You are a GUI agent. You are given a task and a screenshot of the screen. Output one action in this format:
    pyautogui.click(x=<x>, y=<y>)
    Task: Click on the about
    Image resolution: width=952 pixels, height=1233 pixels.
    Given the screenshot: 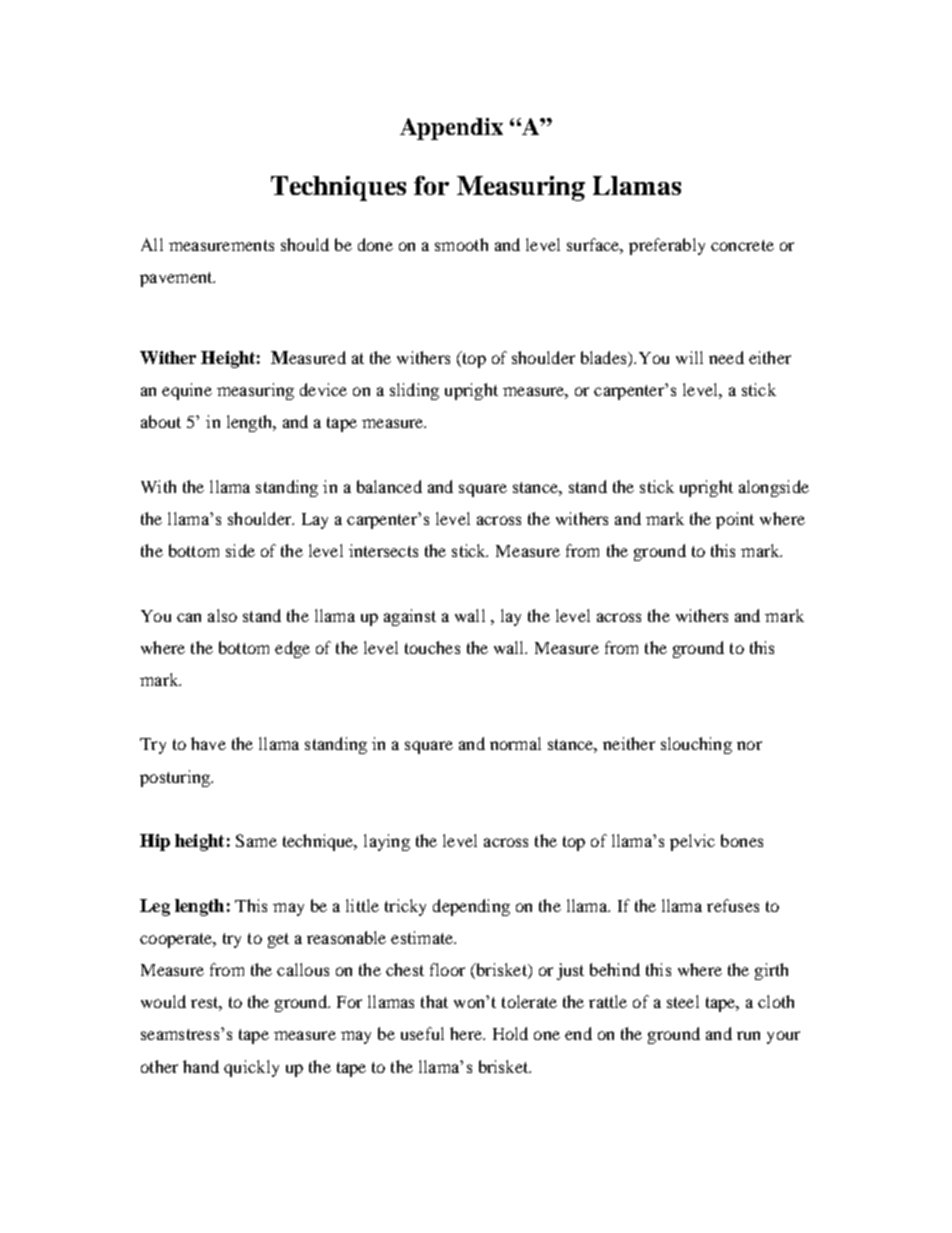 What is the action you would take?
    pyautogui.click(x=161, y=421)
